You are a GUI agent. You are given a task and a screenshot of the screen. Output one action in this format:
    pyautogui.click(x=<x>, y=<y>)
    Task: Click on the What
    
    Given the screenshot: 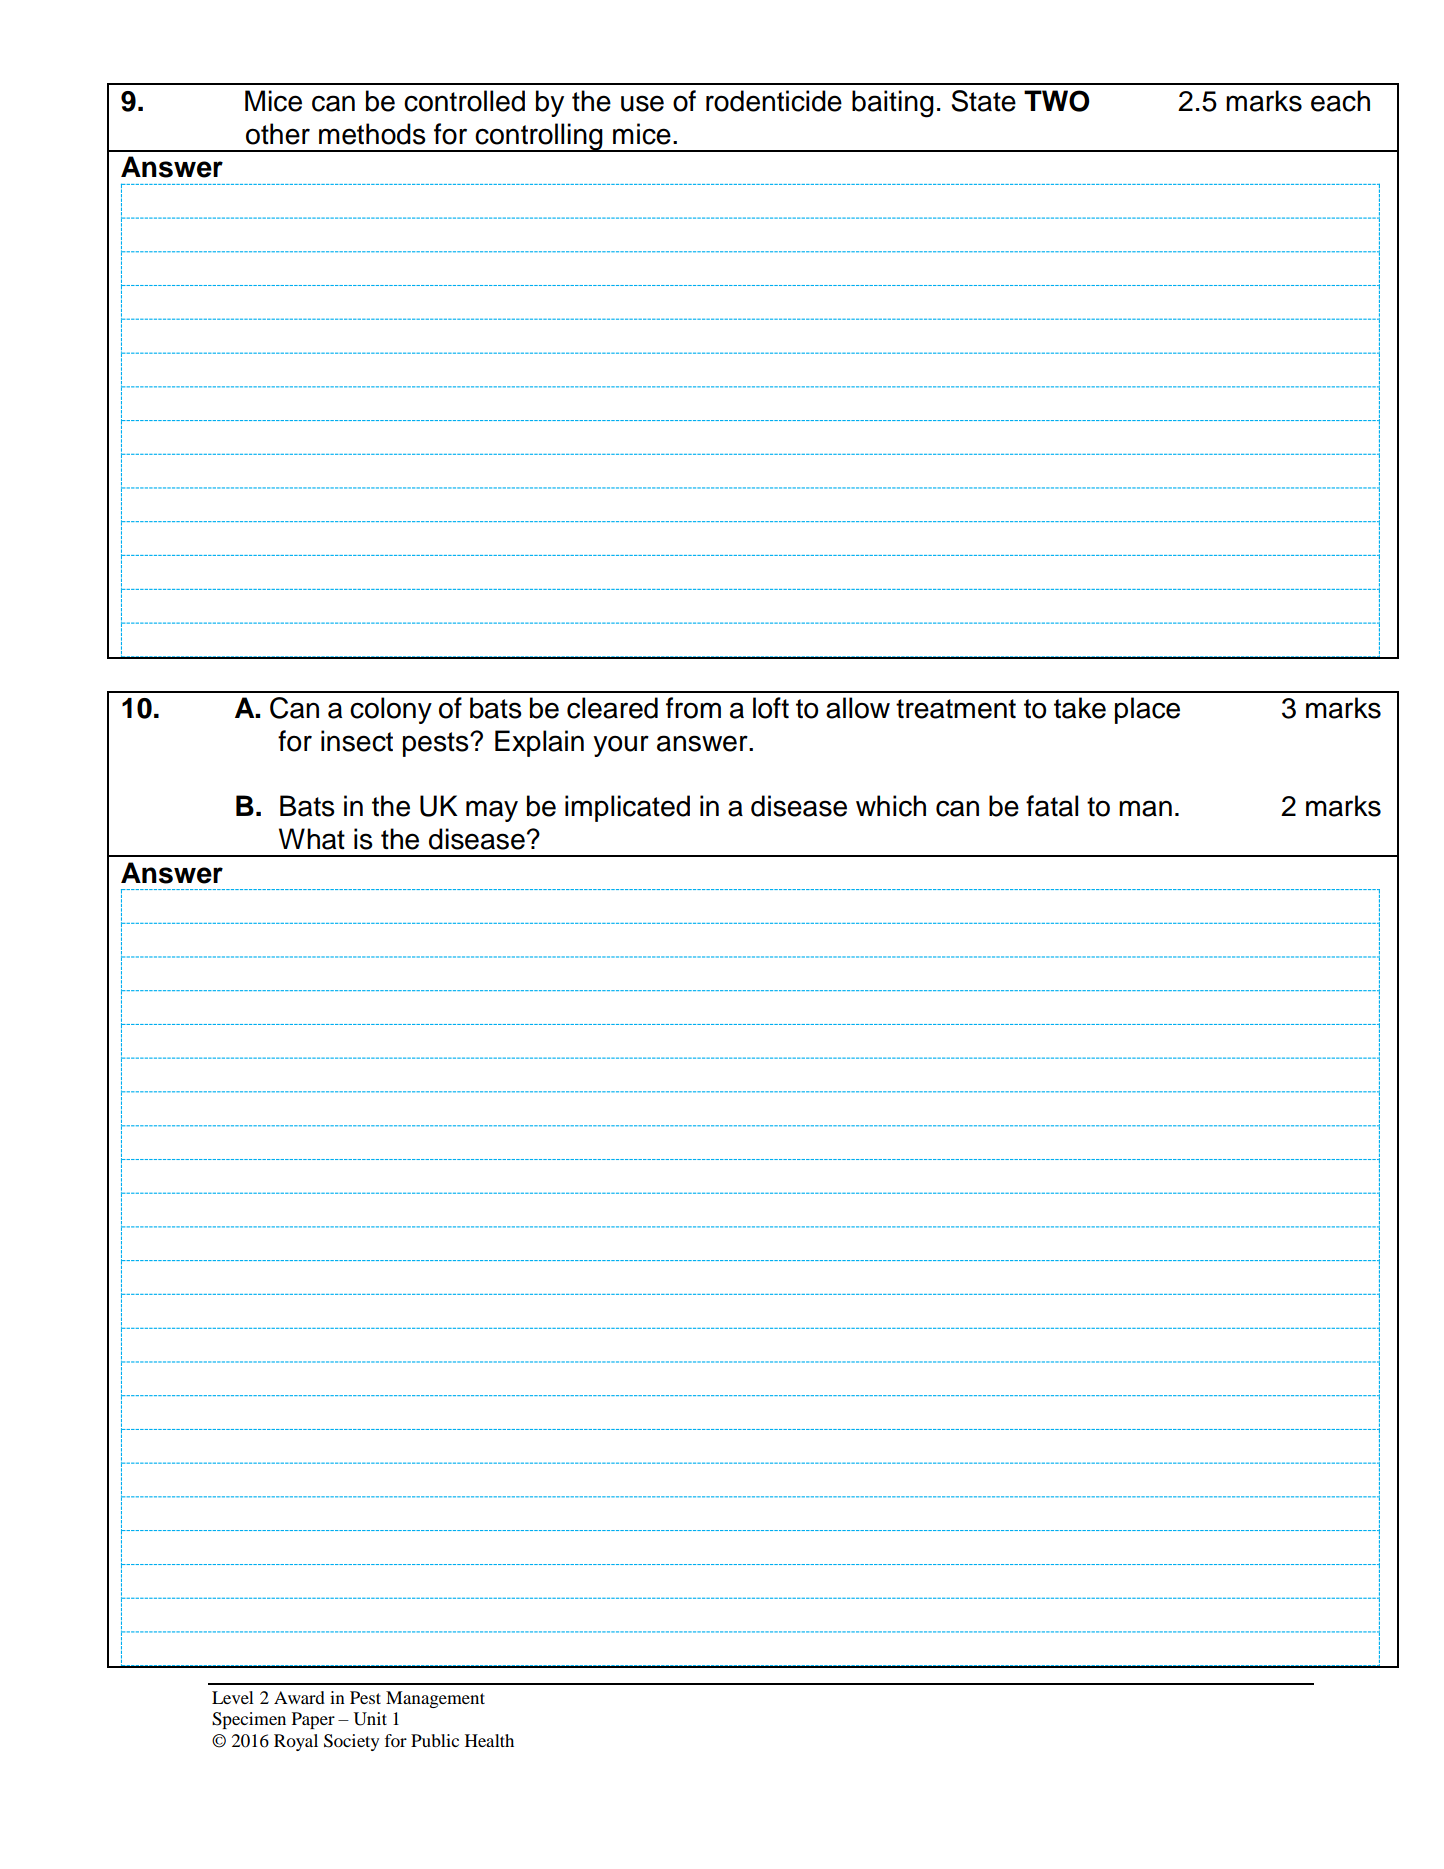 What is the action you would take?
    pyautogui.click(x=312, y=839)
